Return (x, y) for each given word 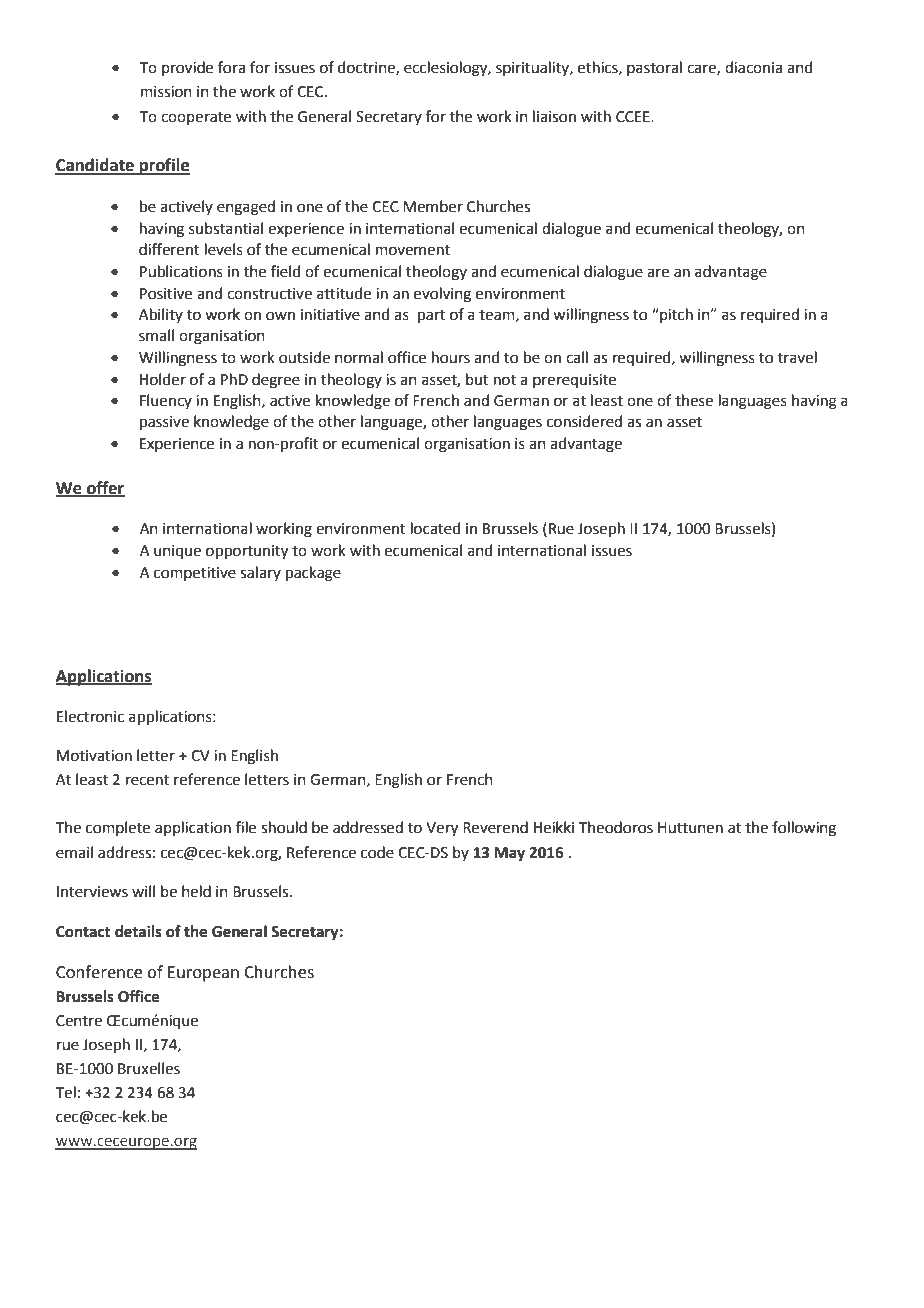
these (694, 400)
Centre (79, 1021)
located (436, 528)
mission (166, 92)
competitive (195, 574)
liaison (554, 116)
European (203, 974)
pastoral (654, 68)
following (804, 829)
